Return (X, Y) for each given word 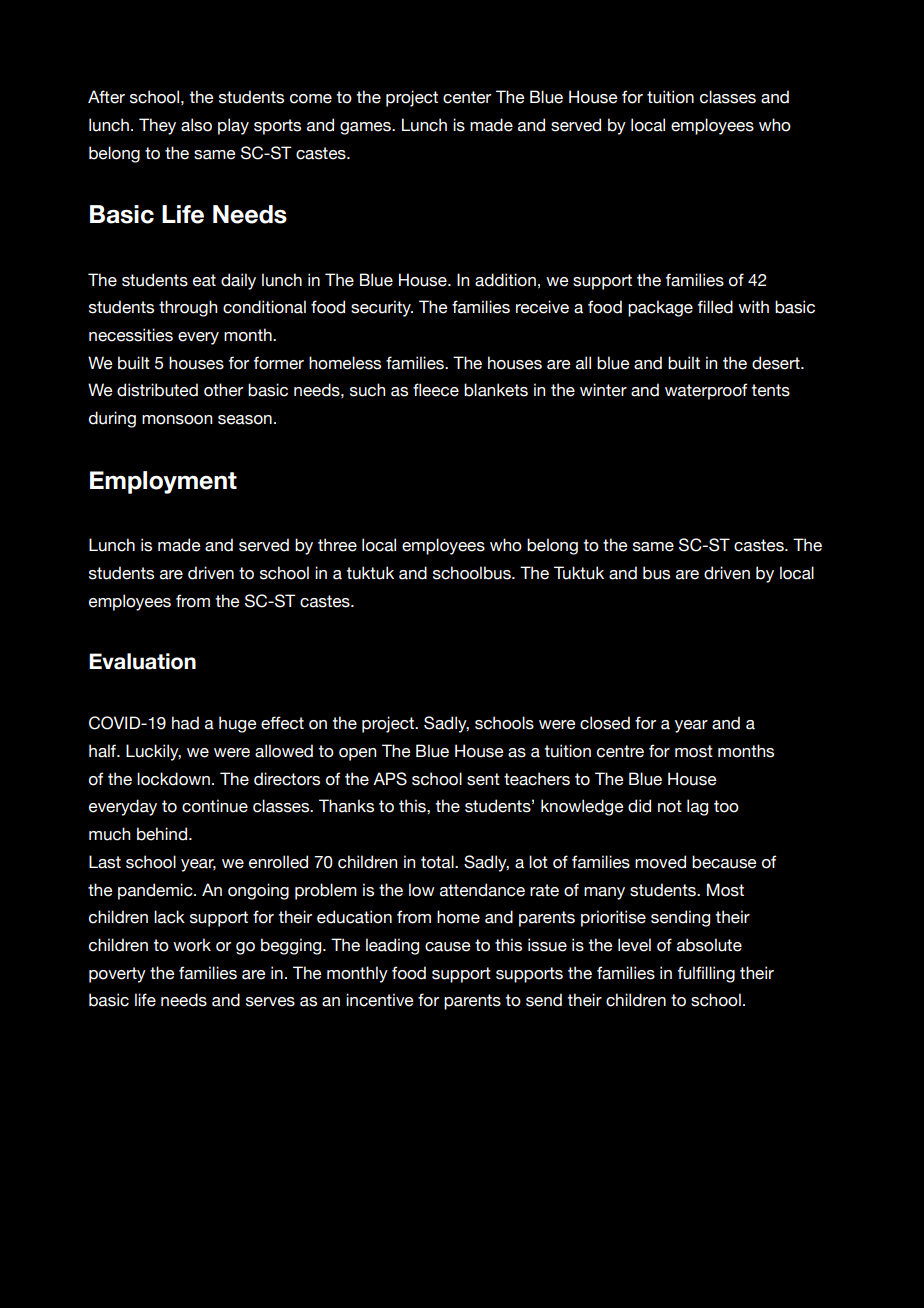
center (467, 97)
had (185, 723)
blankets (496, 390)
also (196, 125)
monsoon (177, 420)
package (660, 308)
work (192, 945)
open (357, 754)
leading (392, 946)
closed (605, 723)
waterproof (706, 391)
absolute (709, 945)
